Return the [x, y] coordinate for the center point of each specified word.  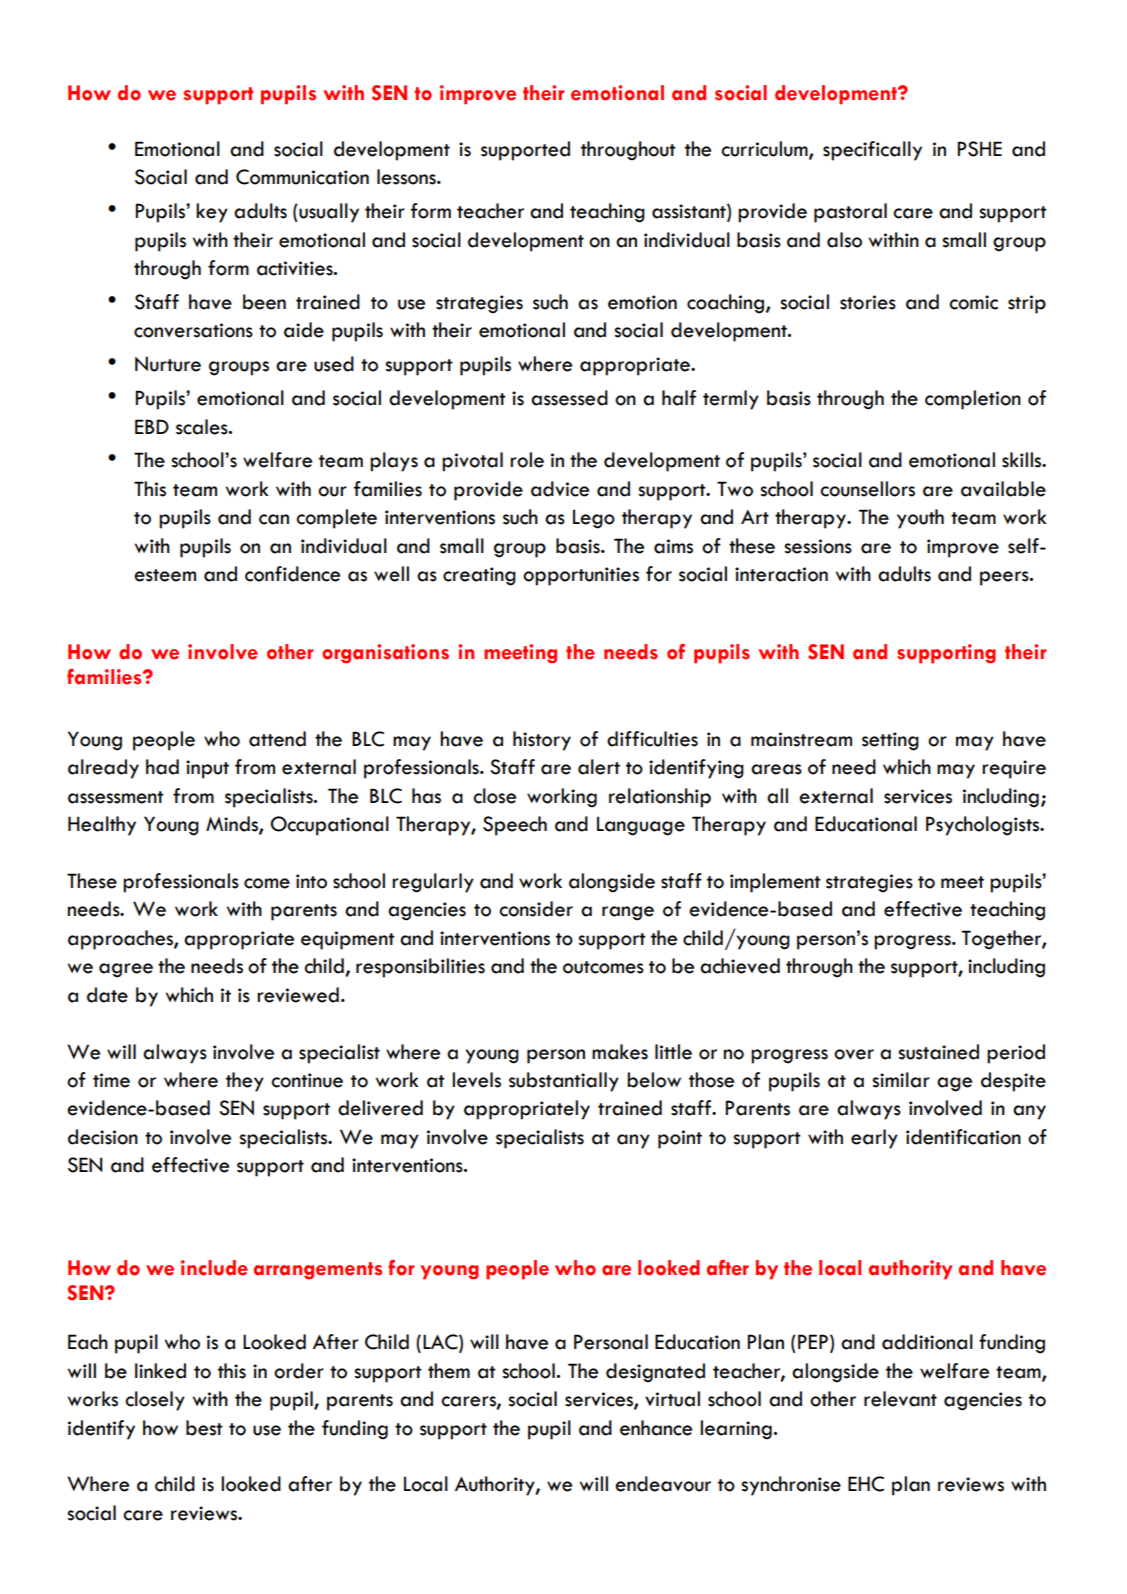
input [207, 769]
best [204, 1428]
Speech [515, 826]
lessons [407, 177]
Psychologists [984, 826]
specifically [872, 151]
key [212, 213]
